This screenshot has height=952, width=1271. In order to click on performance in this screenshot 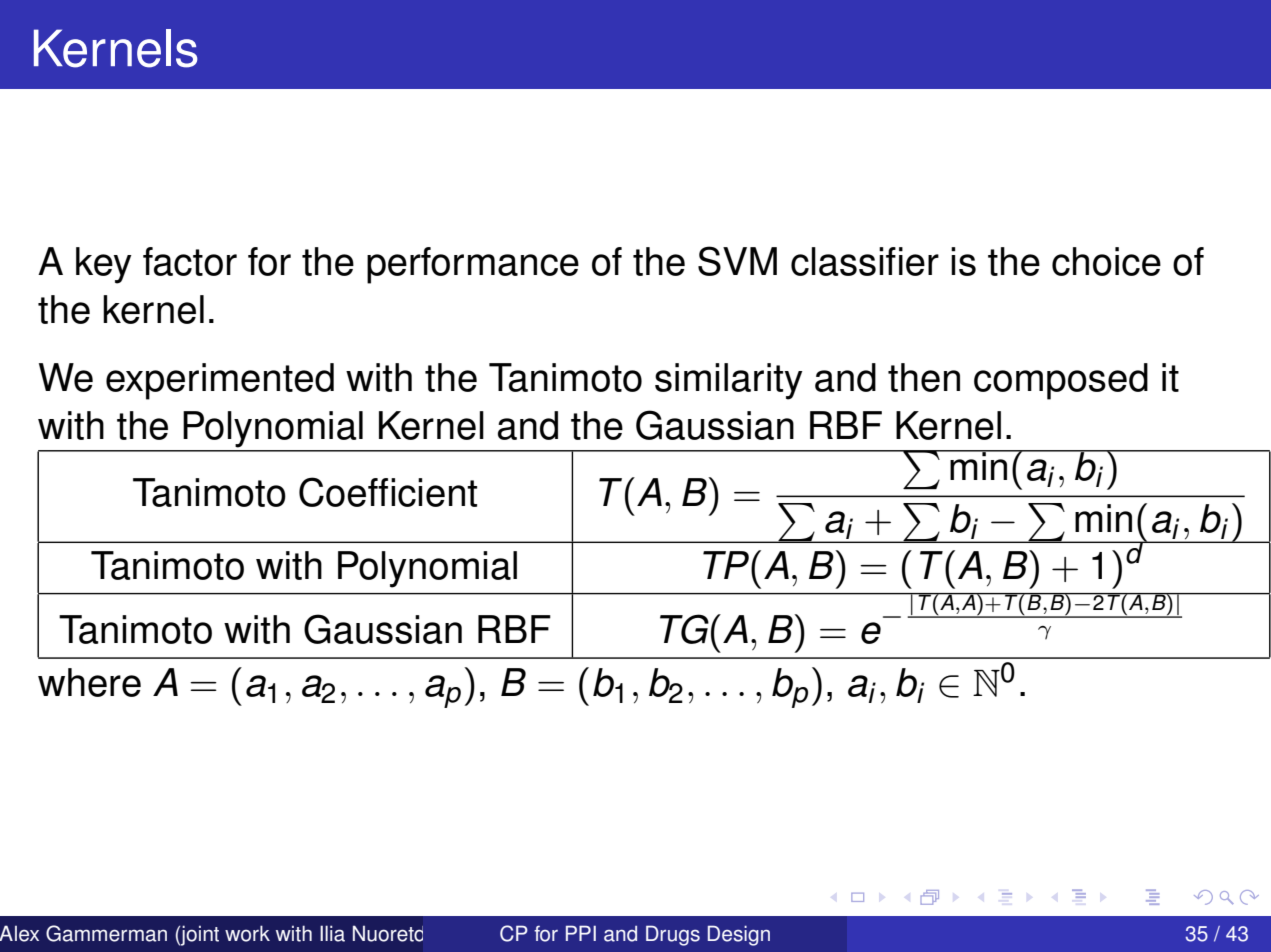, I will do `click(473, 265)`.
